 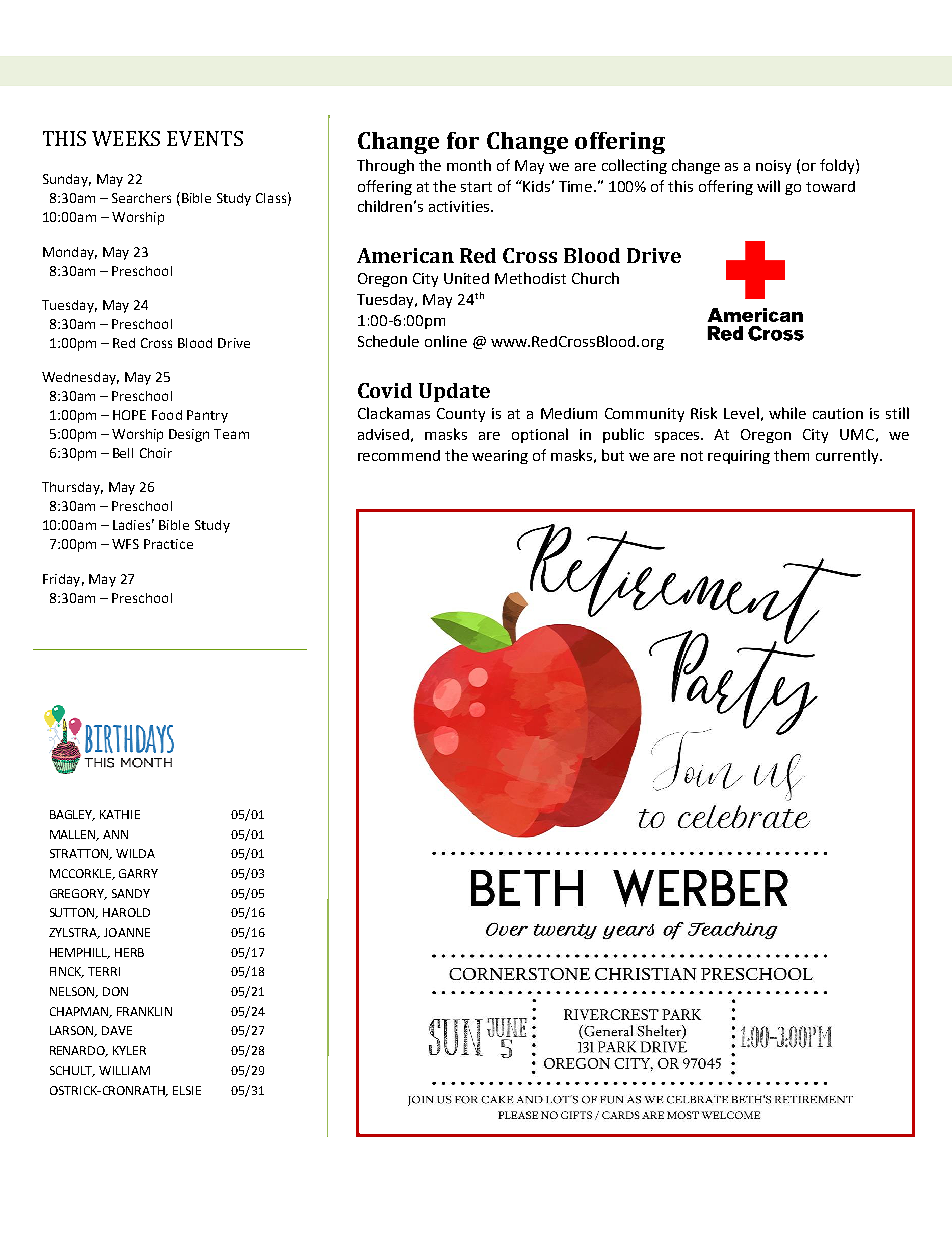 I want to click on requiring, so click(x=739, y=457).
